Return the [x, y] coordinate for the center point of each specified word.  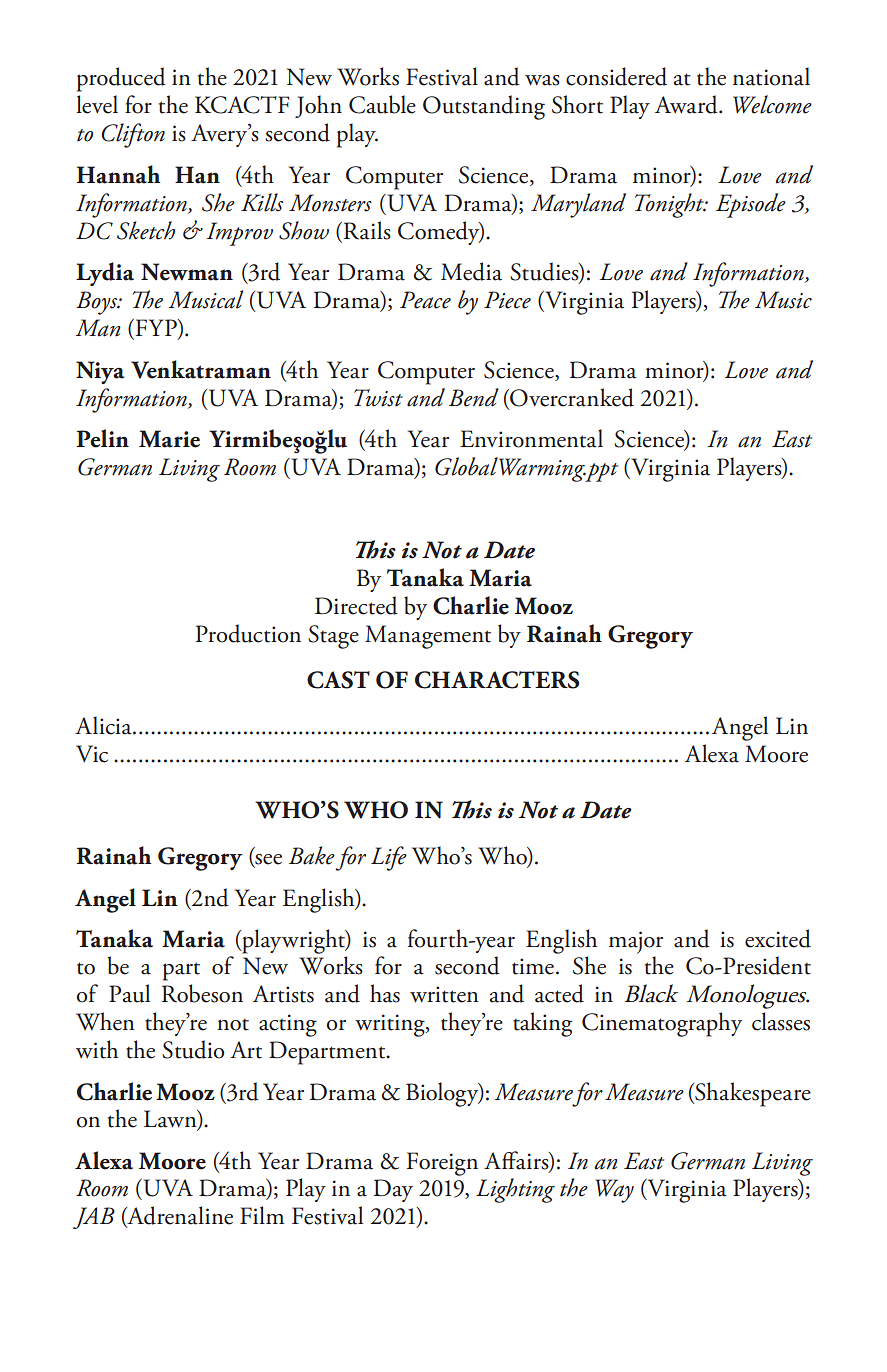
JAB [94, 1218]
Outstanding [484, 107]
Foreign [442, 1164]
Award [687, 104]
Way [615, 1191]
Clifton [133, 135]
